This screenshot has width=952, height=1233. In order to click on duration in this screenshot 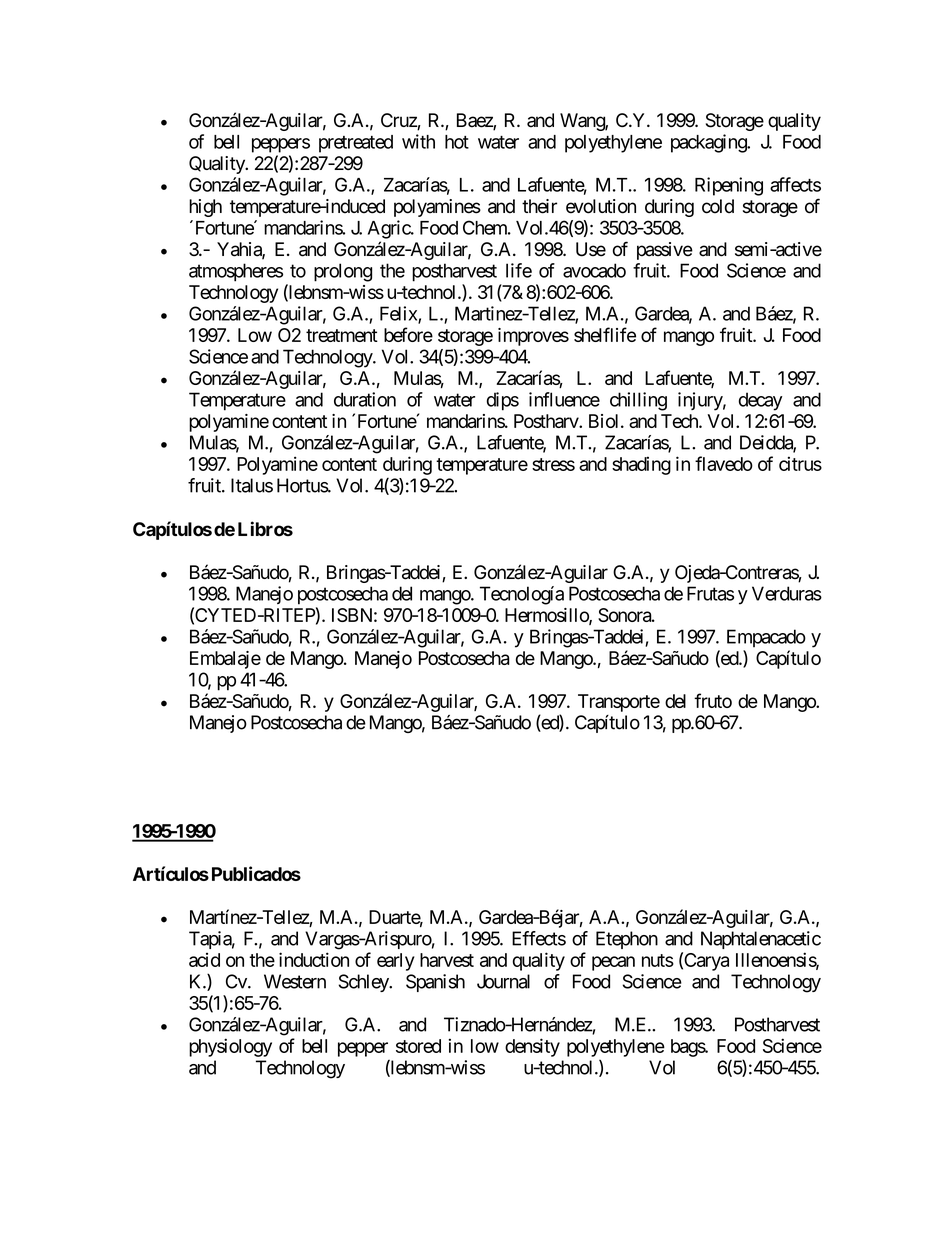, I will do `click(365, 399)`.
